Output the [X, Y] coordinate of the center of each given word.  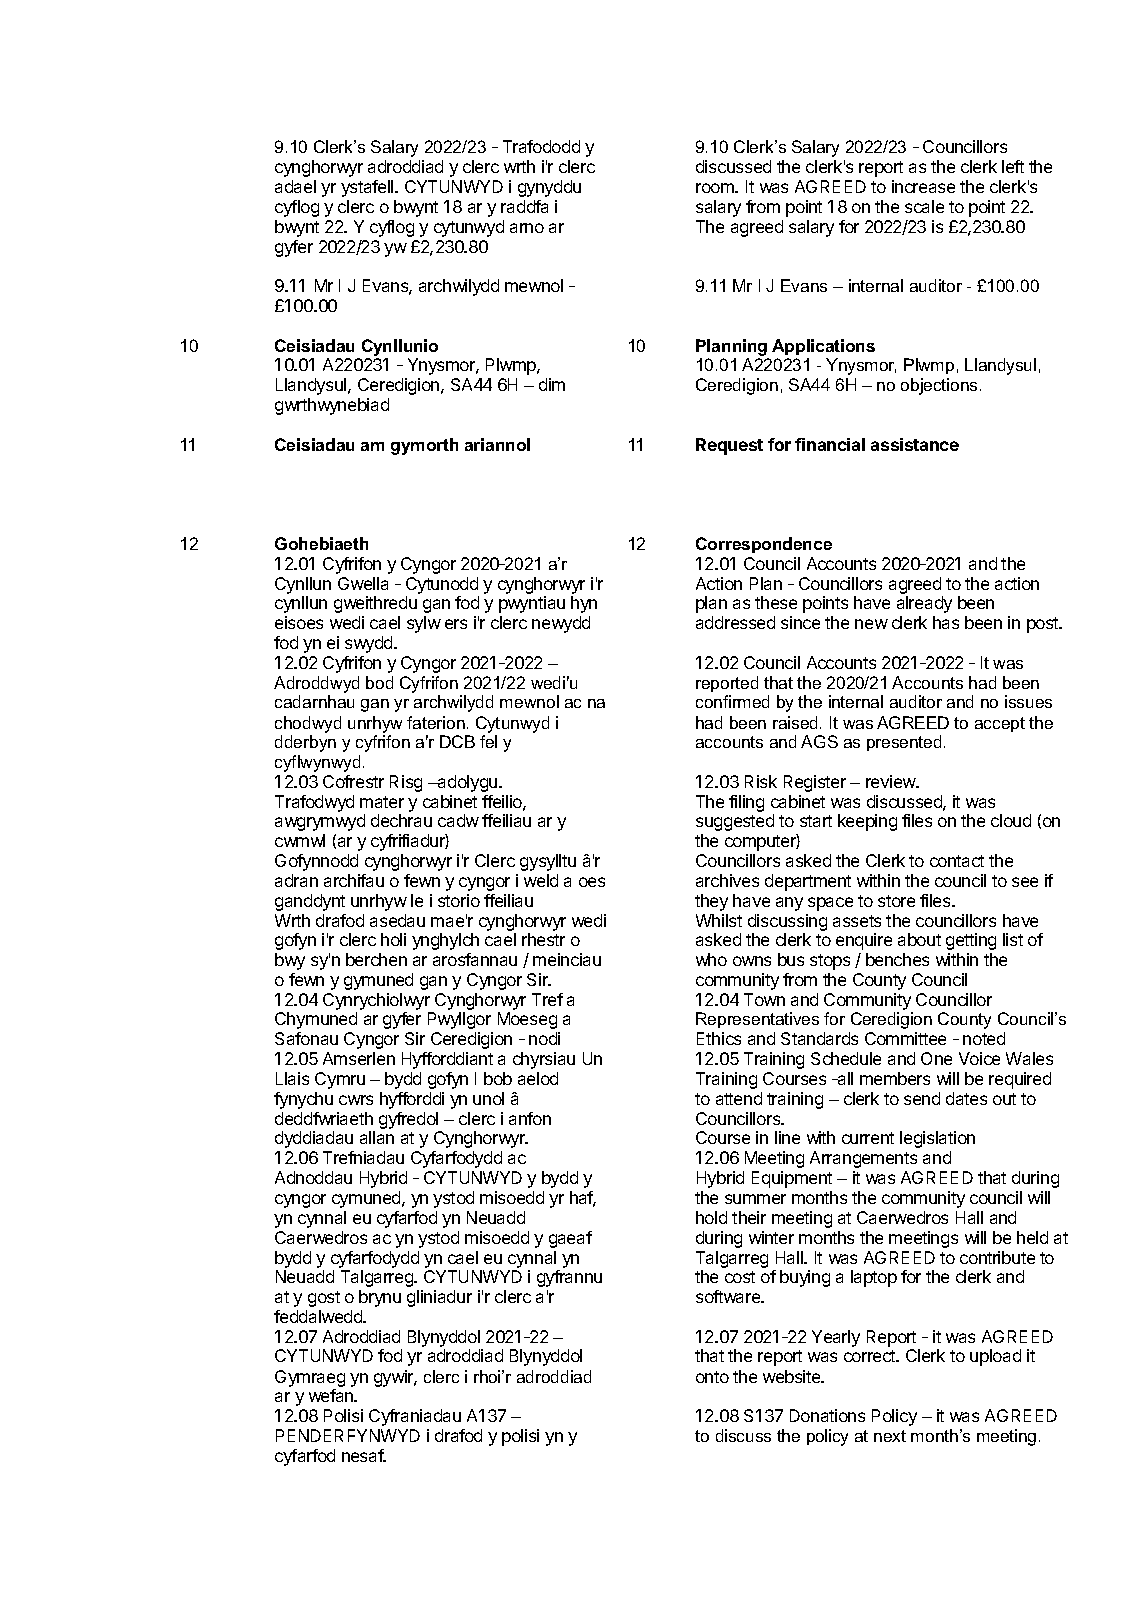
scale [924, 206]
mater [382, 802]
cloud [1011, 820]
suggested [735, 822]
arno [527, 228]
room [716, 188]
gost [324, 1299]
